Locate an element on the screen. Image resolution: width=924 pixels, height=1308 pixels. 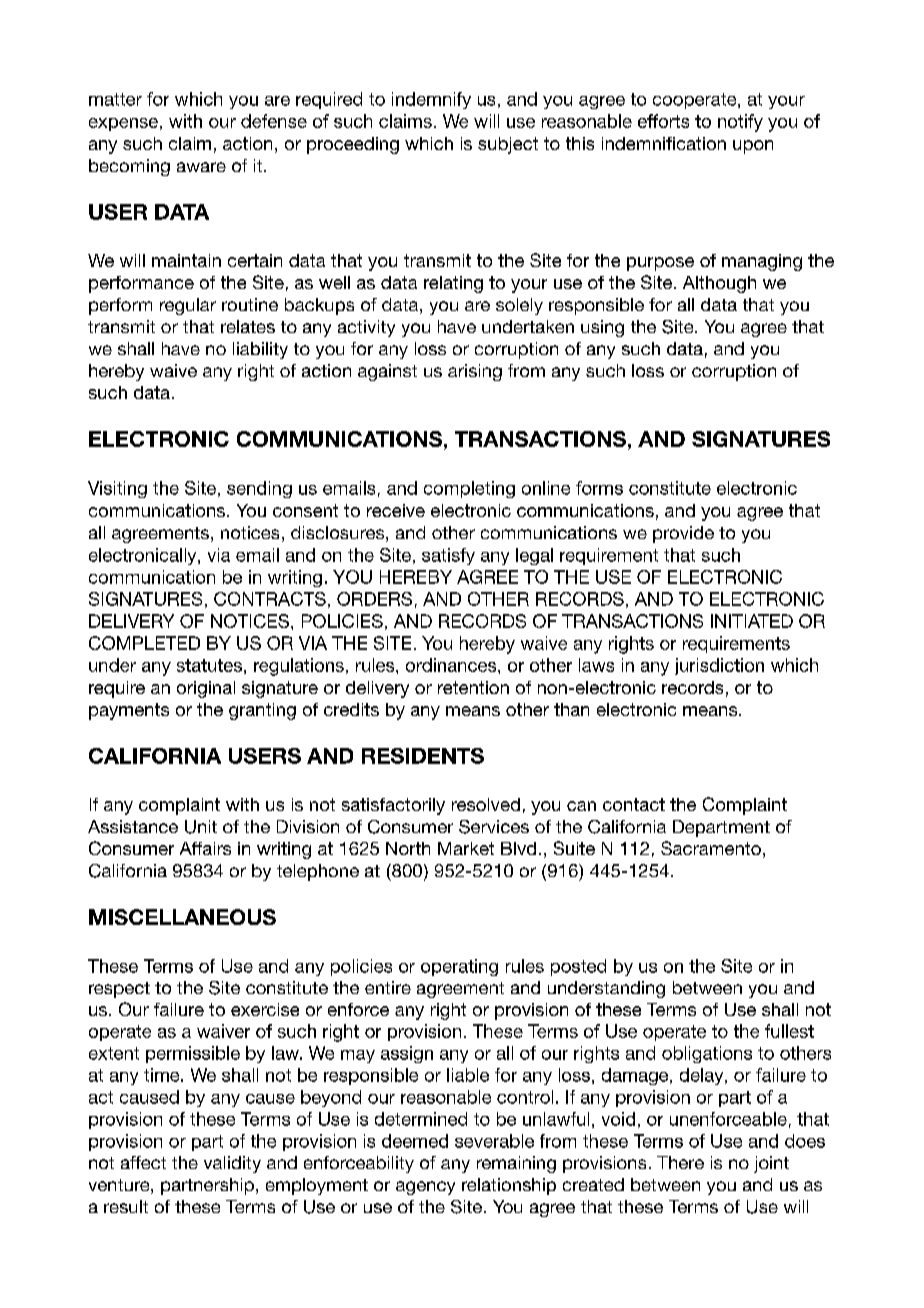
ordinances is located at coordinates (452, 665).
